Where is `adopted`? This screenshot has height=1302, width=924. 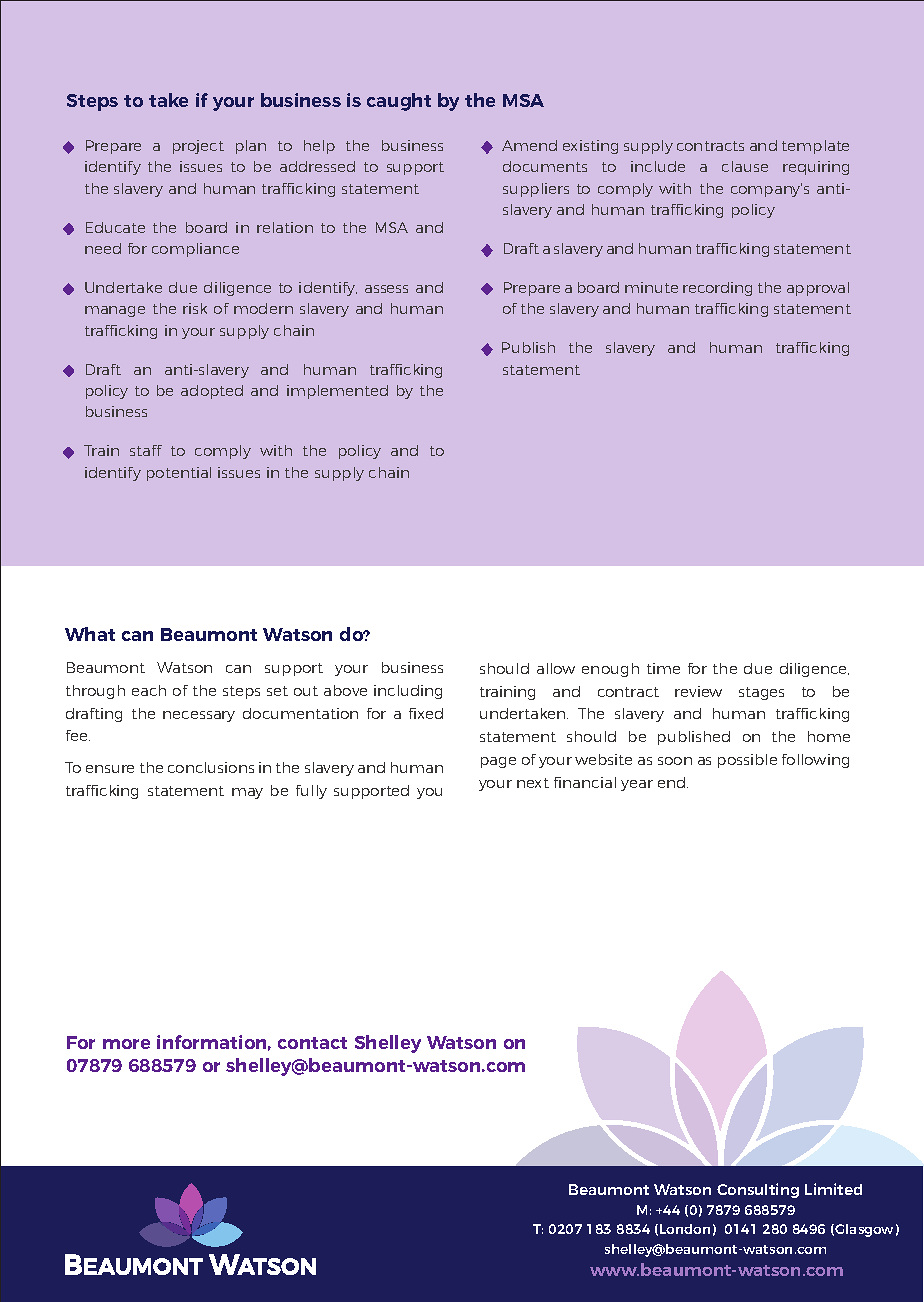 adopted is located at coordinates (212, 392).
